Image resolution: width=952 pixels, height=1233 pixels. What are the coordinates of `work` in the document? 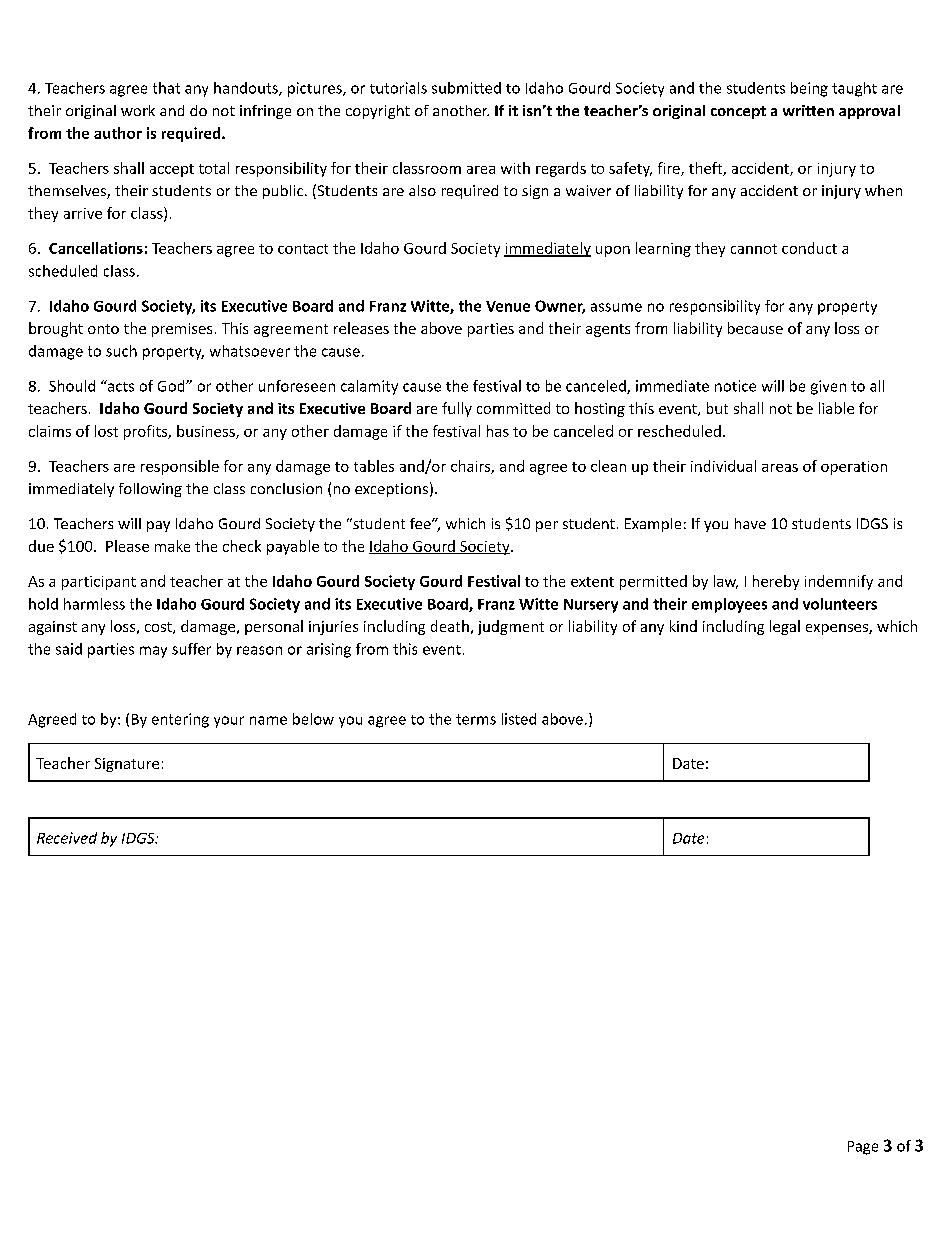 It's located at (138, 110).
